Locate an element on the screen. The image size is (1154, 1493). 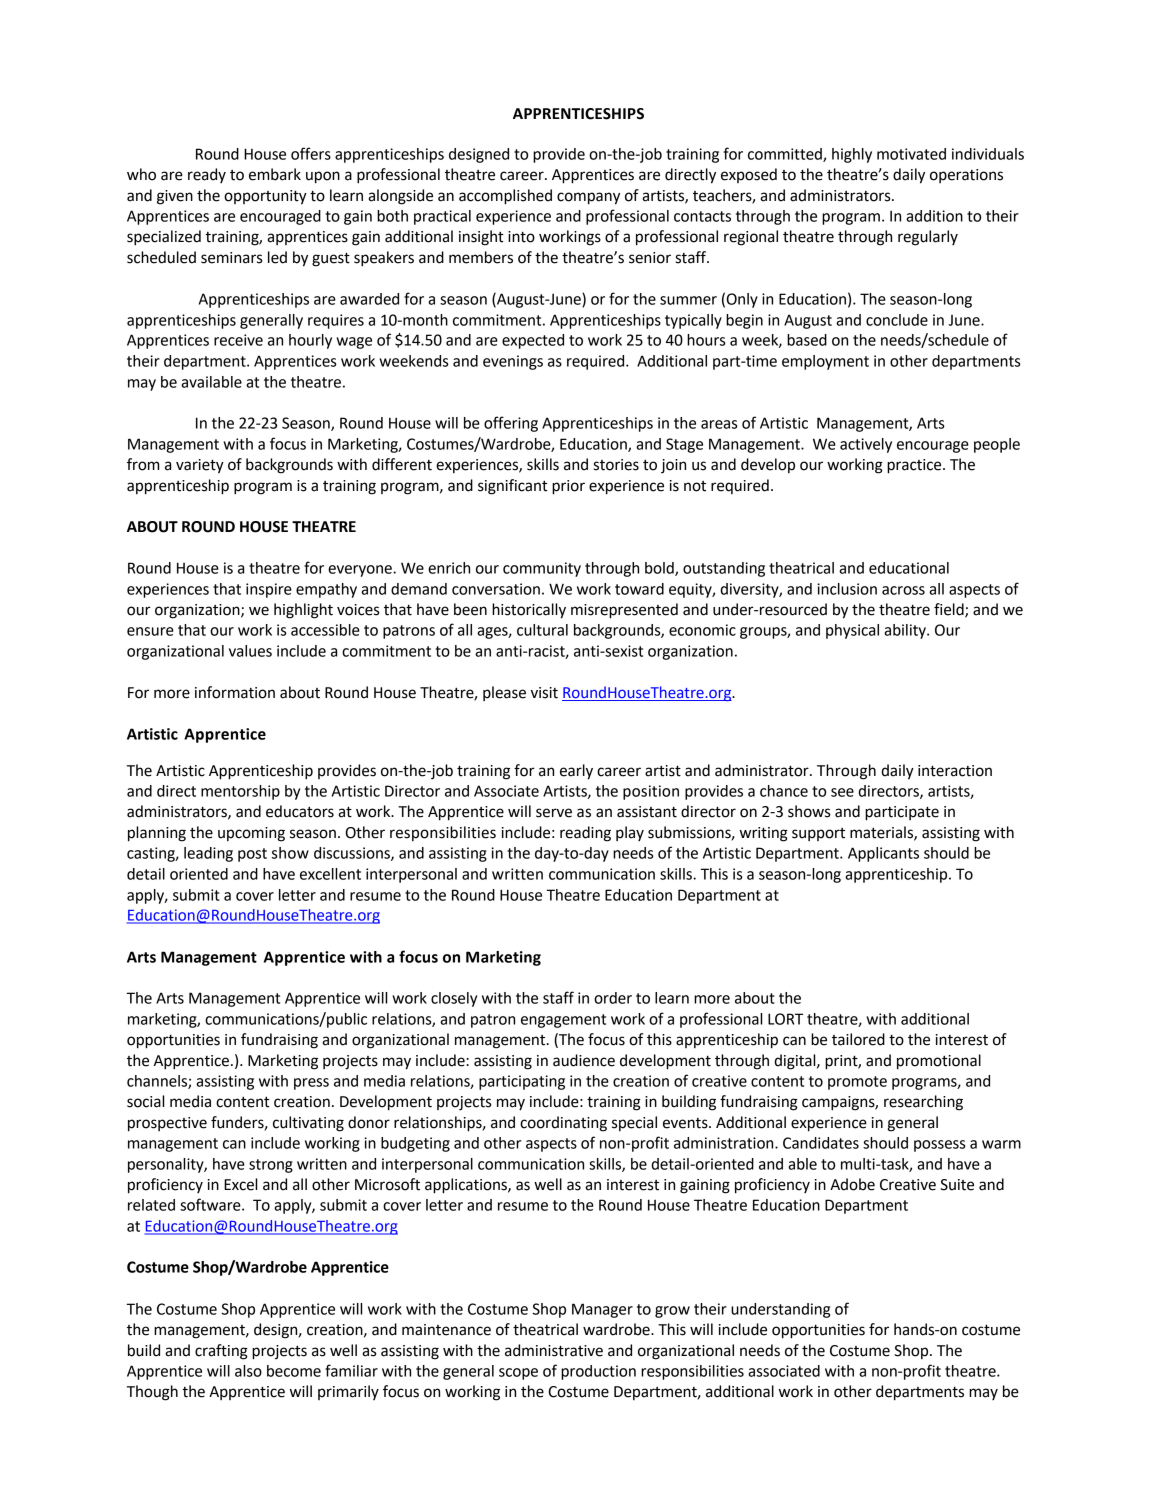
mentorship is located at coordinates (240, 792).
